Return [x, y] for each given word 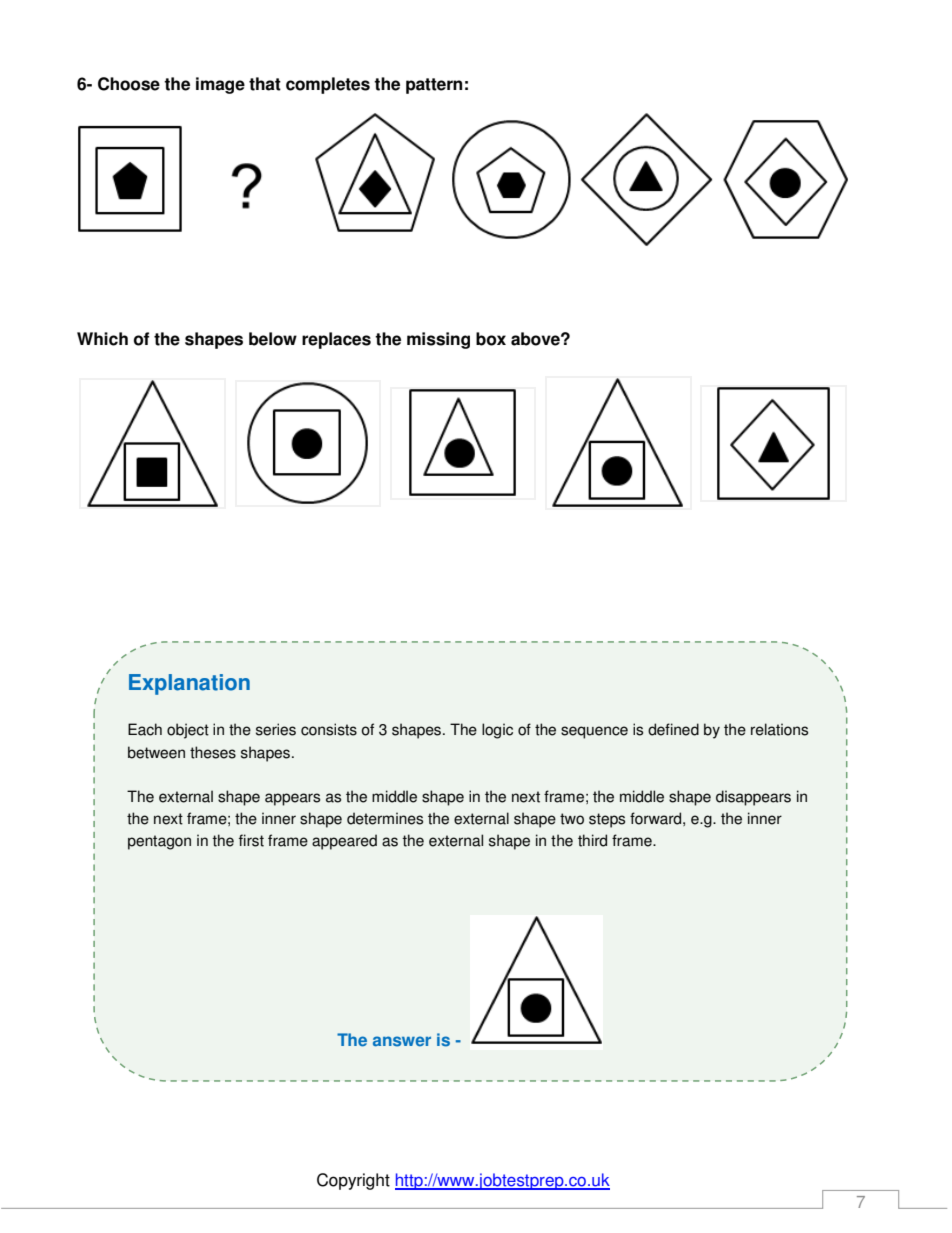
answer [402, 1041]
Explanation [189, 684]
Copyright [353, 1181]
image [220, 85]
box [491, 339]
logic [497, 731]
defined [673, 729]
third [592, 840]
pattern [434, 86]
